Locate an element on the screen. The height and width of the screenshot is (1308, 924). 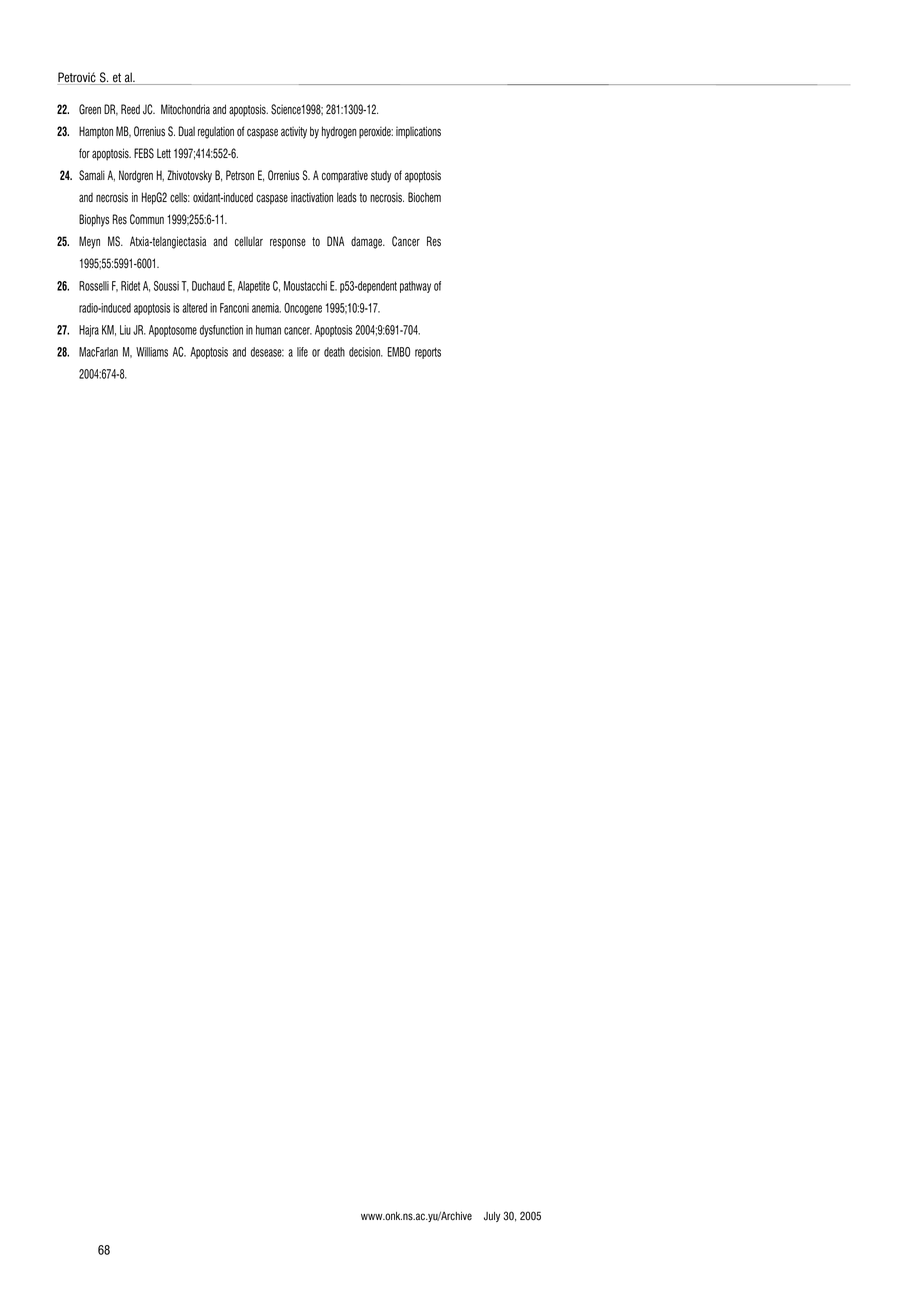
dysfunction is located at coordinates (221, 331).
